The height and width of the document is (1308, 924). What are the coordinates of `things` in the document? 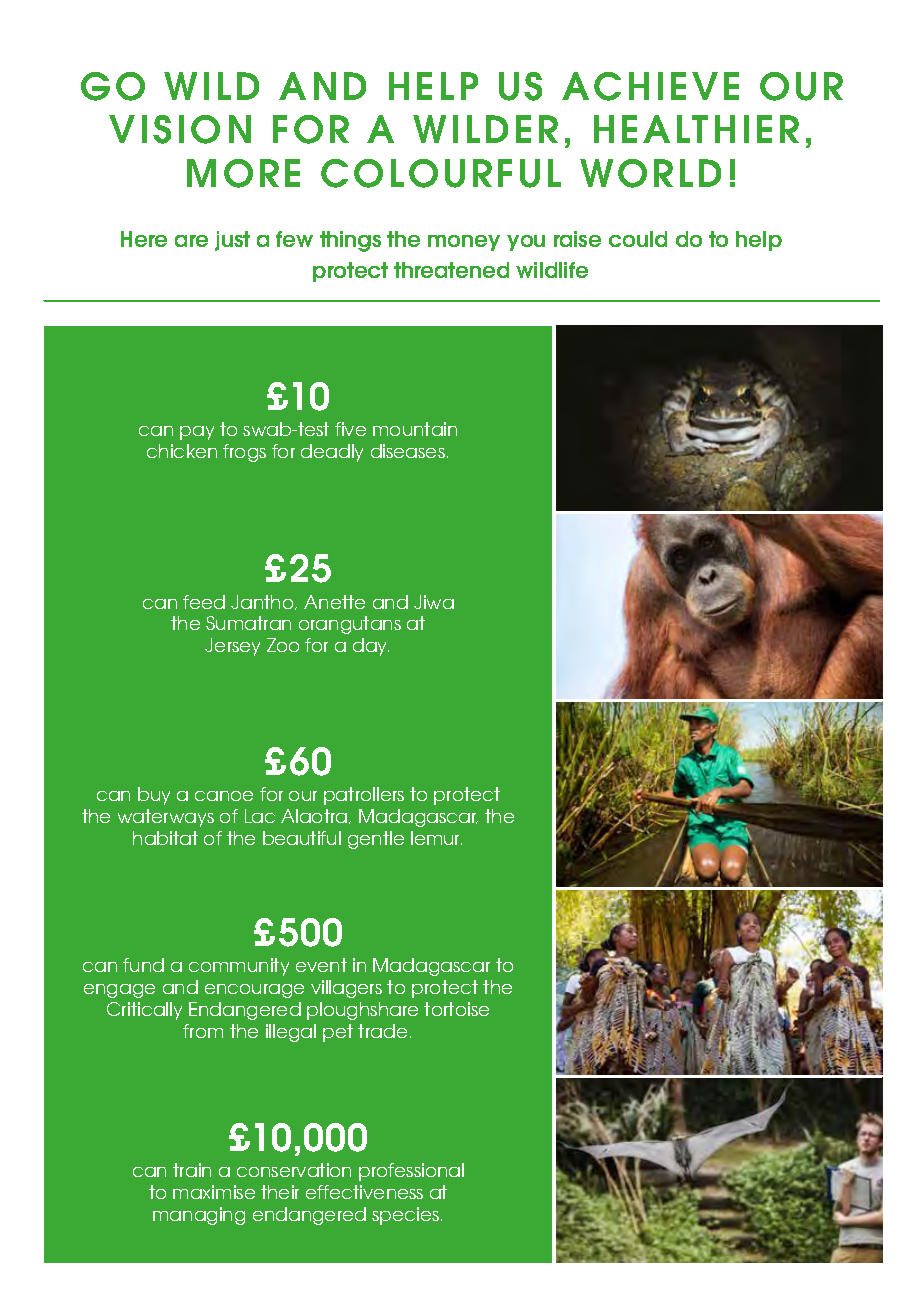 It's located at (350, 241).
